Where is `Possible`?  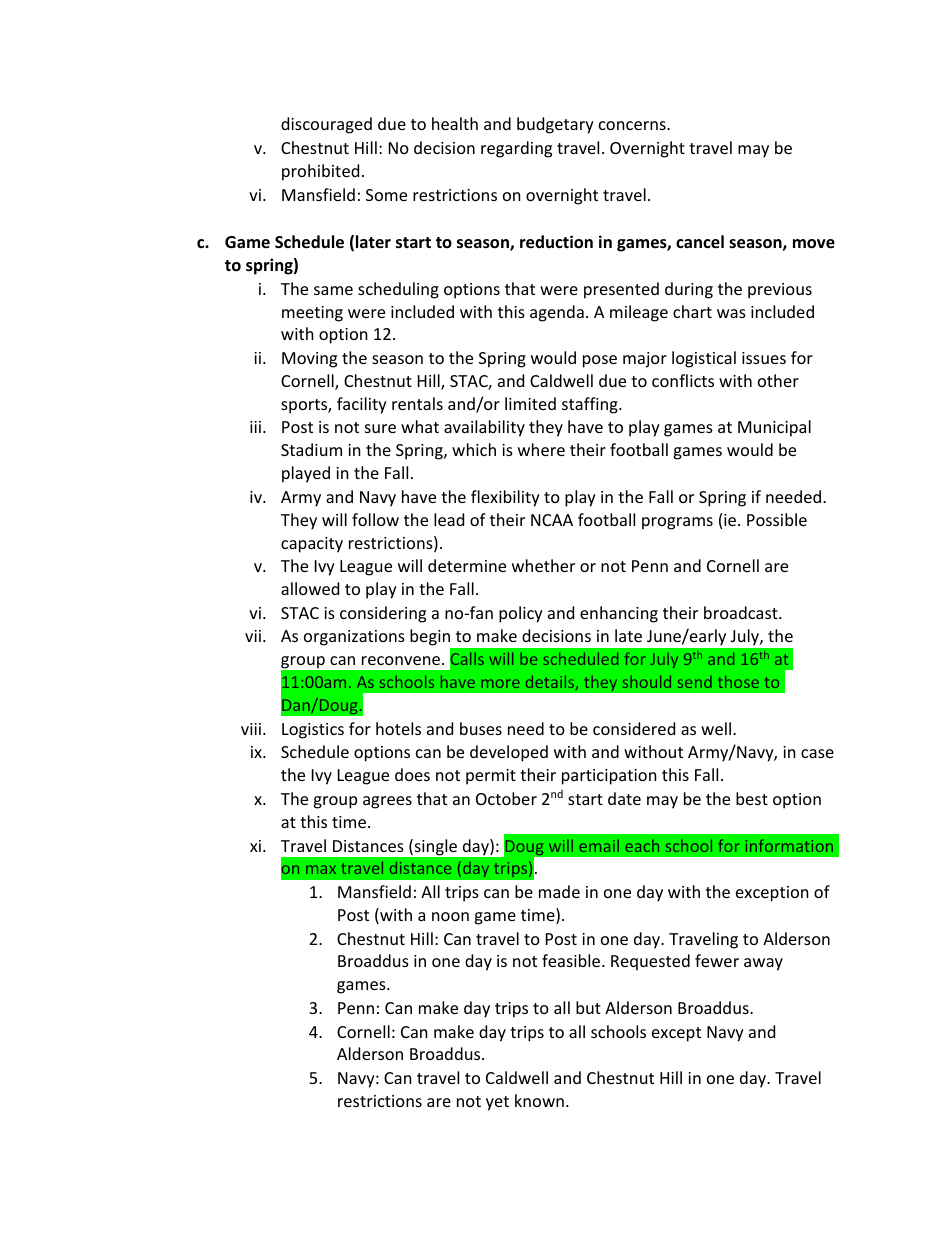 Possible is located at coordinates (777, 519).
